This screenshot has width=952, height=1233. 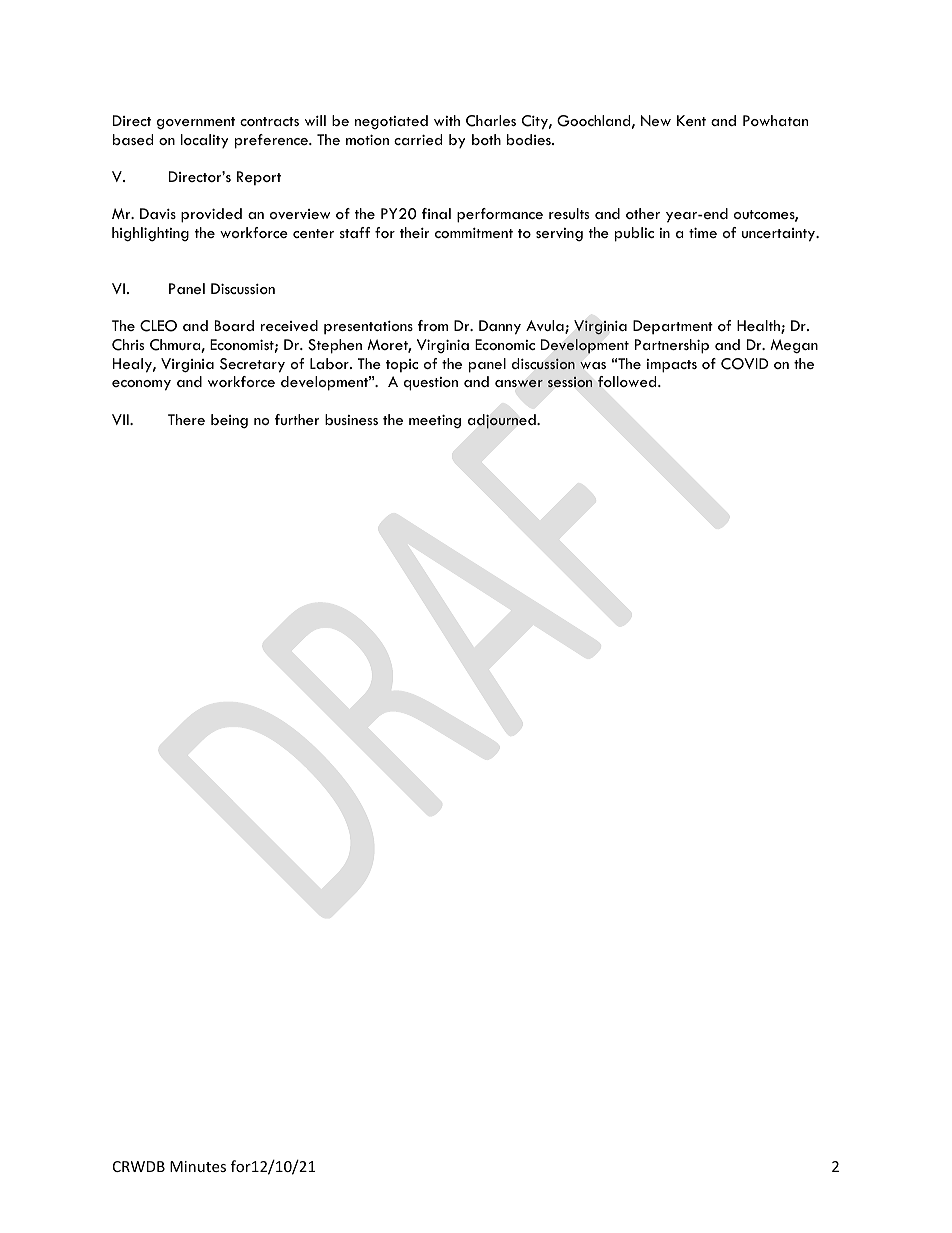 What do you see at coordinates (628, 381) in the screenshot?
I see `followed` at bounding box center [628, 381].
